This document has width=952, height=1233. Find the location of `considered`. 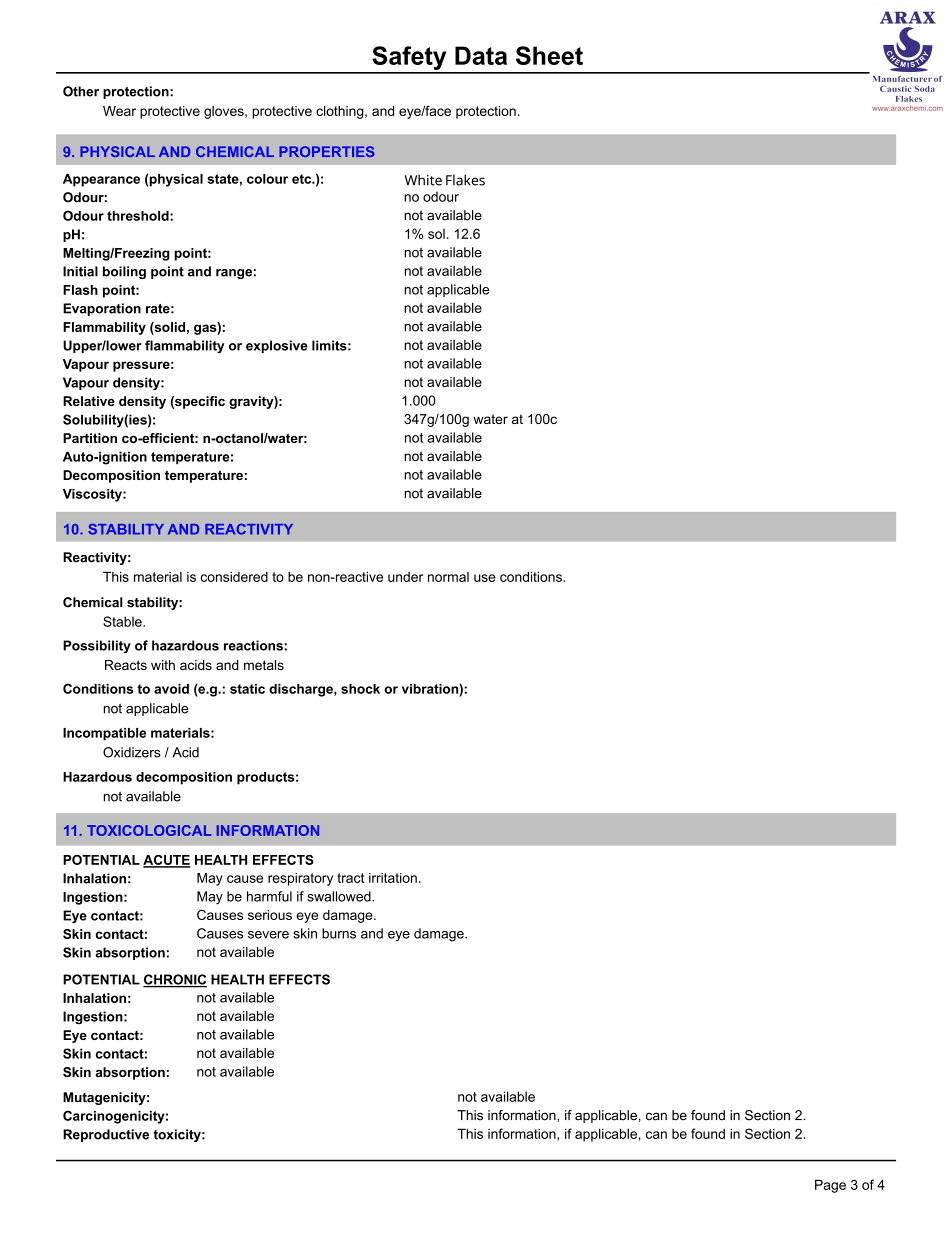

considered is located at coordinates (234, 576).
